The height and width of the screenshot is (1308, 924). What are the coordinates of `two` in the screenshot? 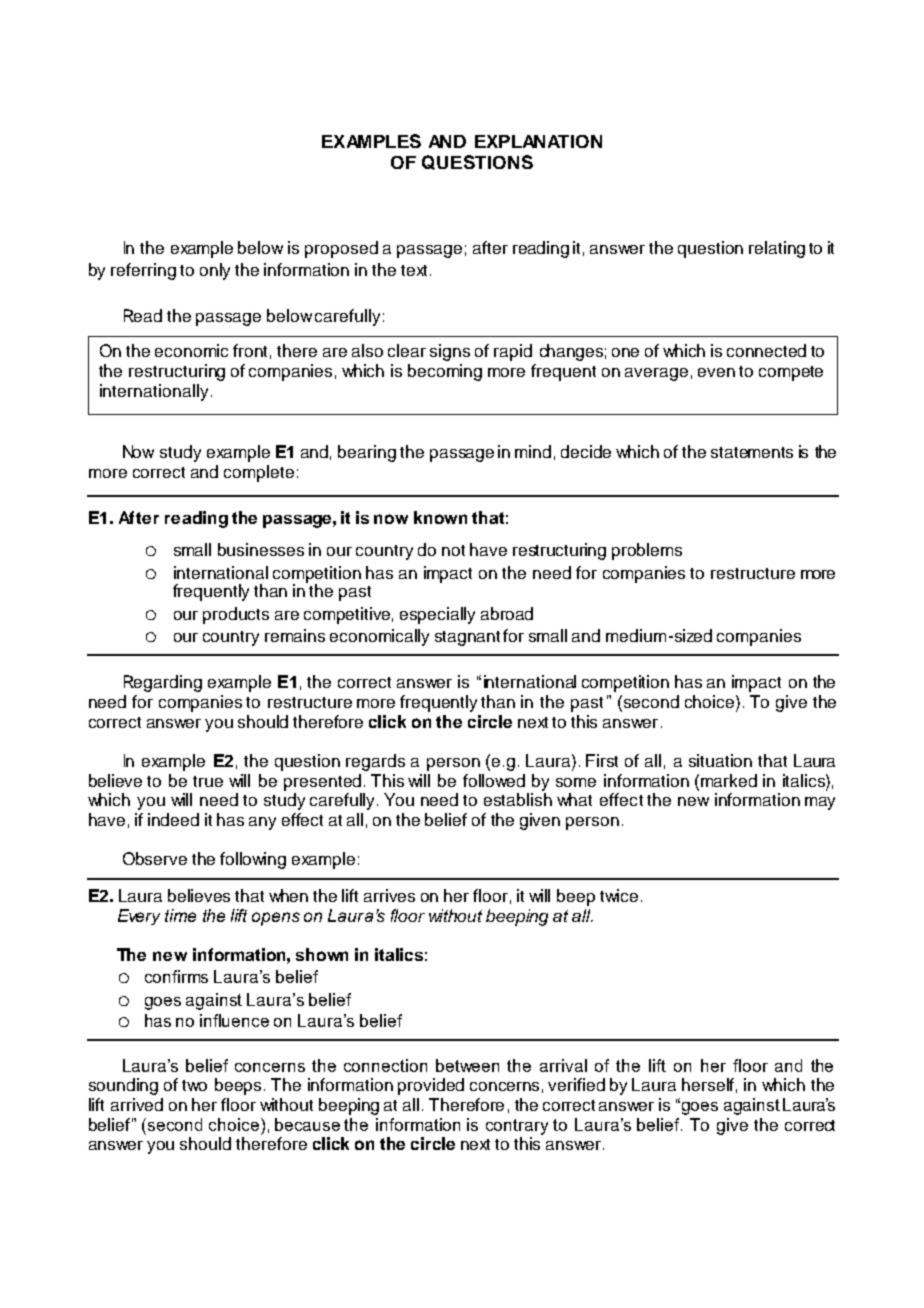 It's located at (194, 1085).
